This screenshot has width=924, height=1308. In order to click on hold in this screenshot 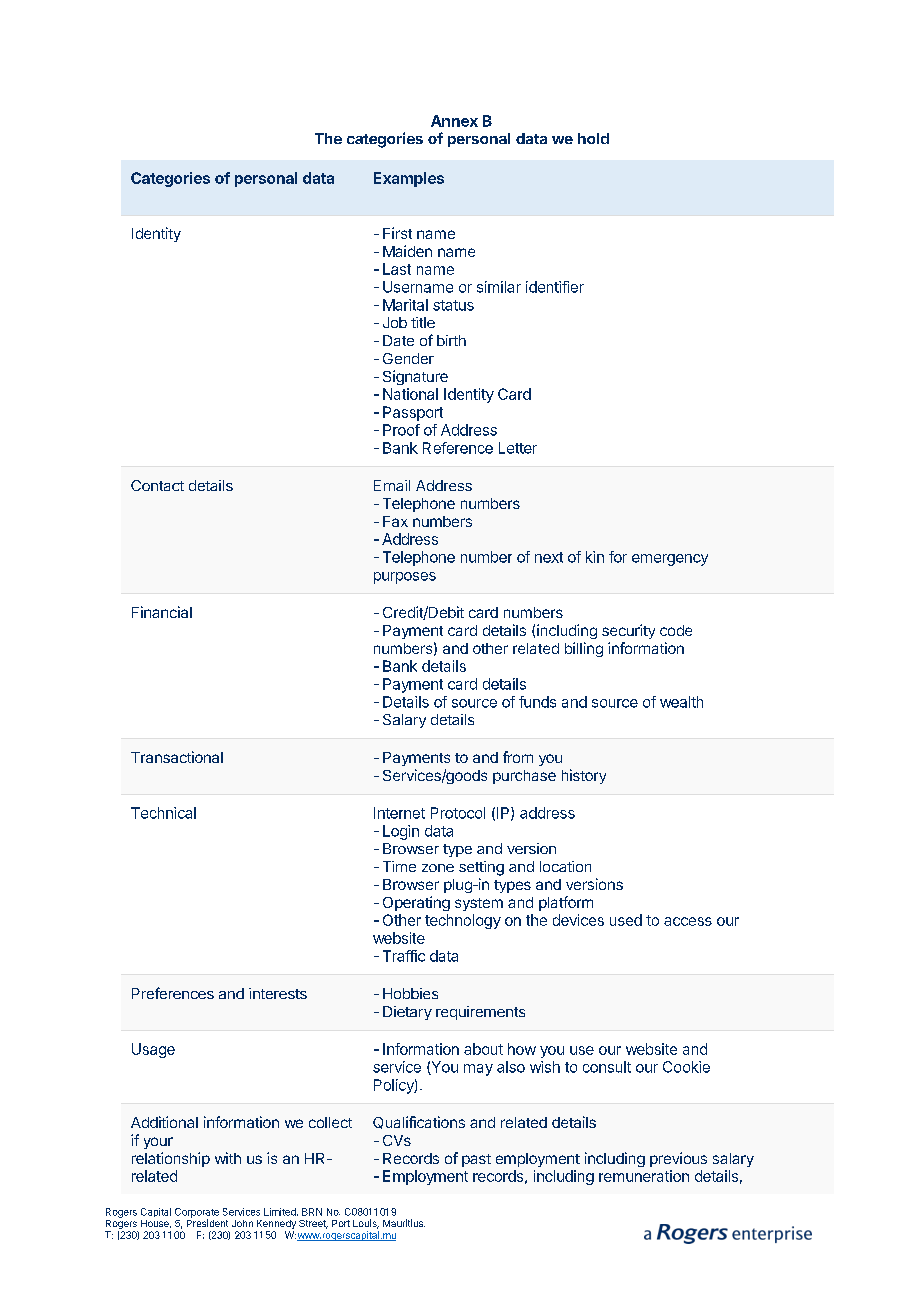, I will do `click(593, 138)`.
